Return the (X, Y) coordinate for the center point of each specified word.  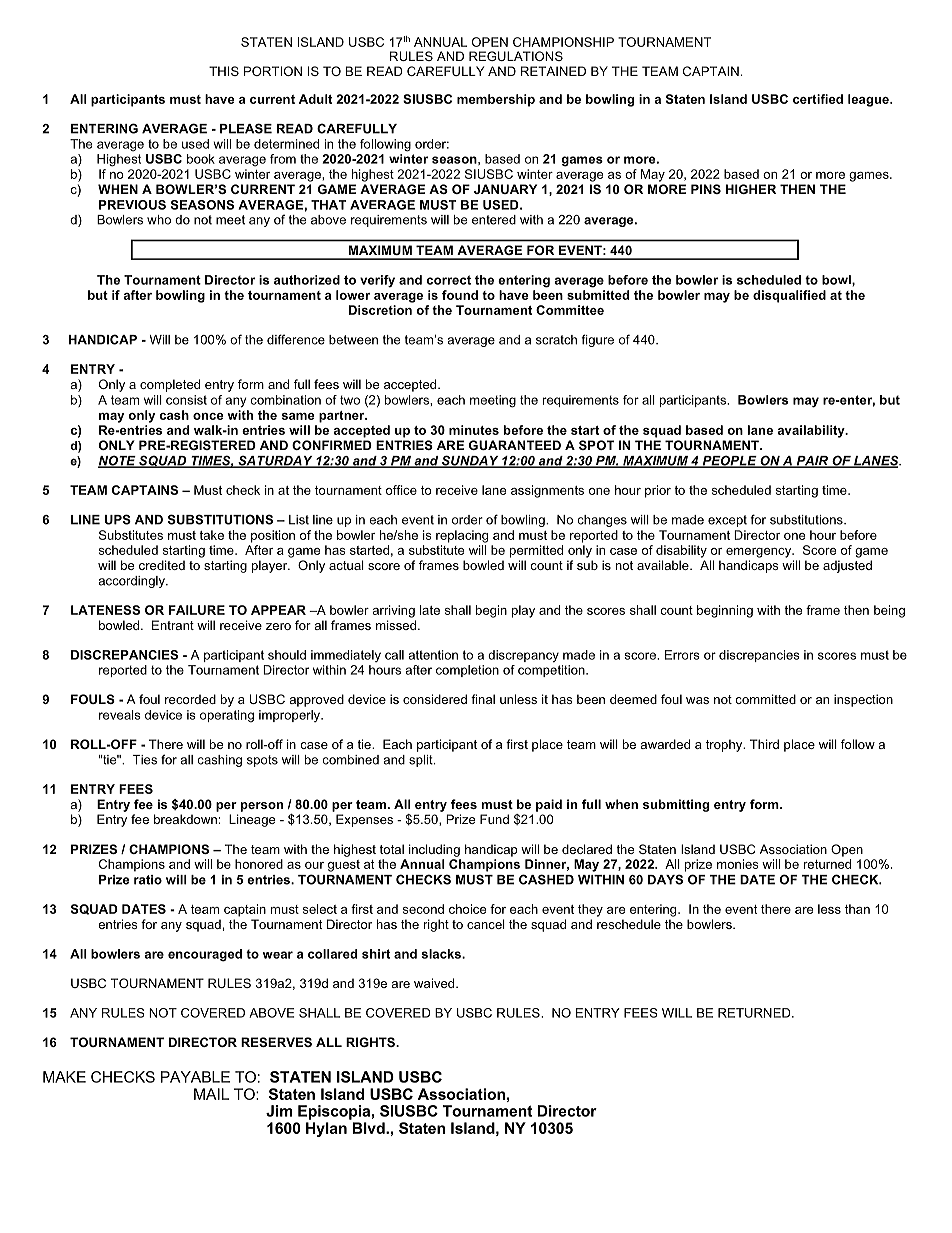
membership (496, 100)
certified (818, 99)
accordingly (132, 582)
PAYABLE (195, 1077)
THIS (224, 71)
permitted (536, 551)
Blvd (370, 1128)
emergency (760, 553)
